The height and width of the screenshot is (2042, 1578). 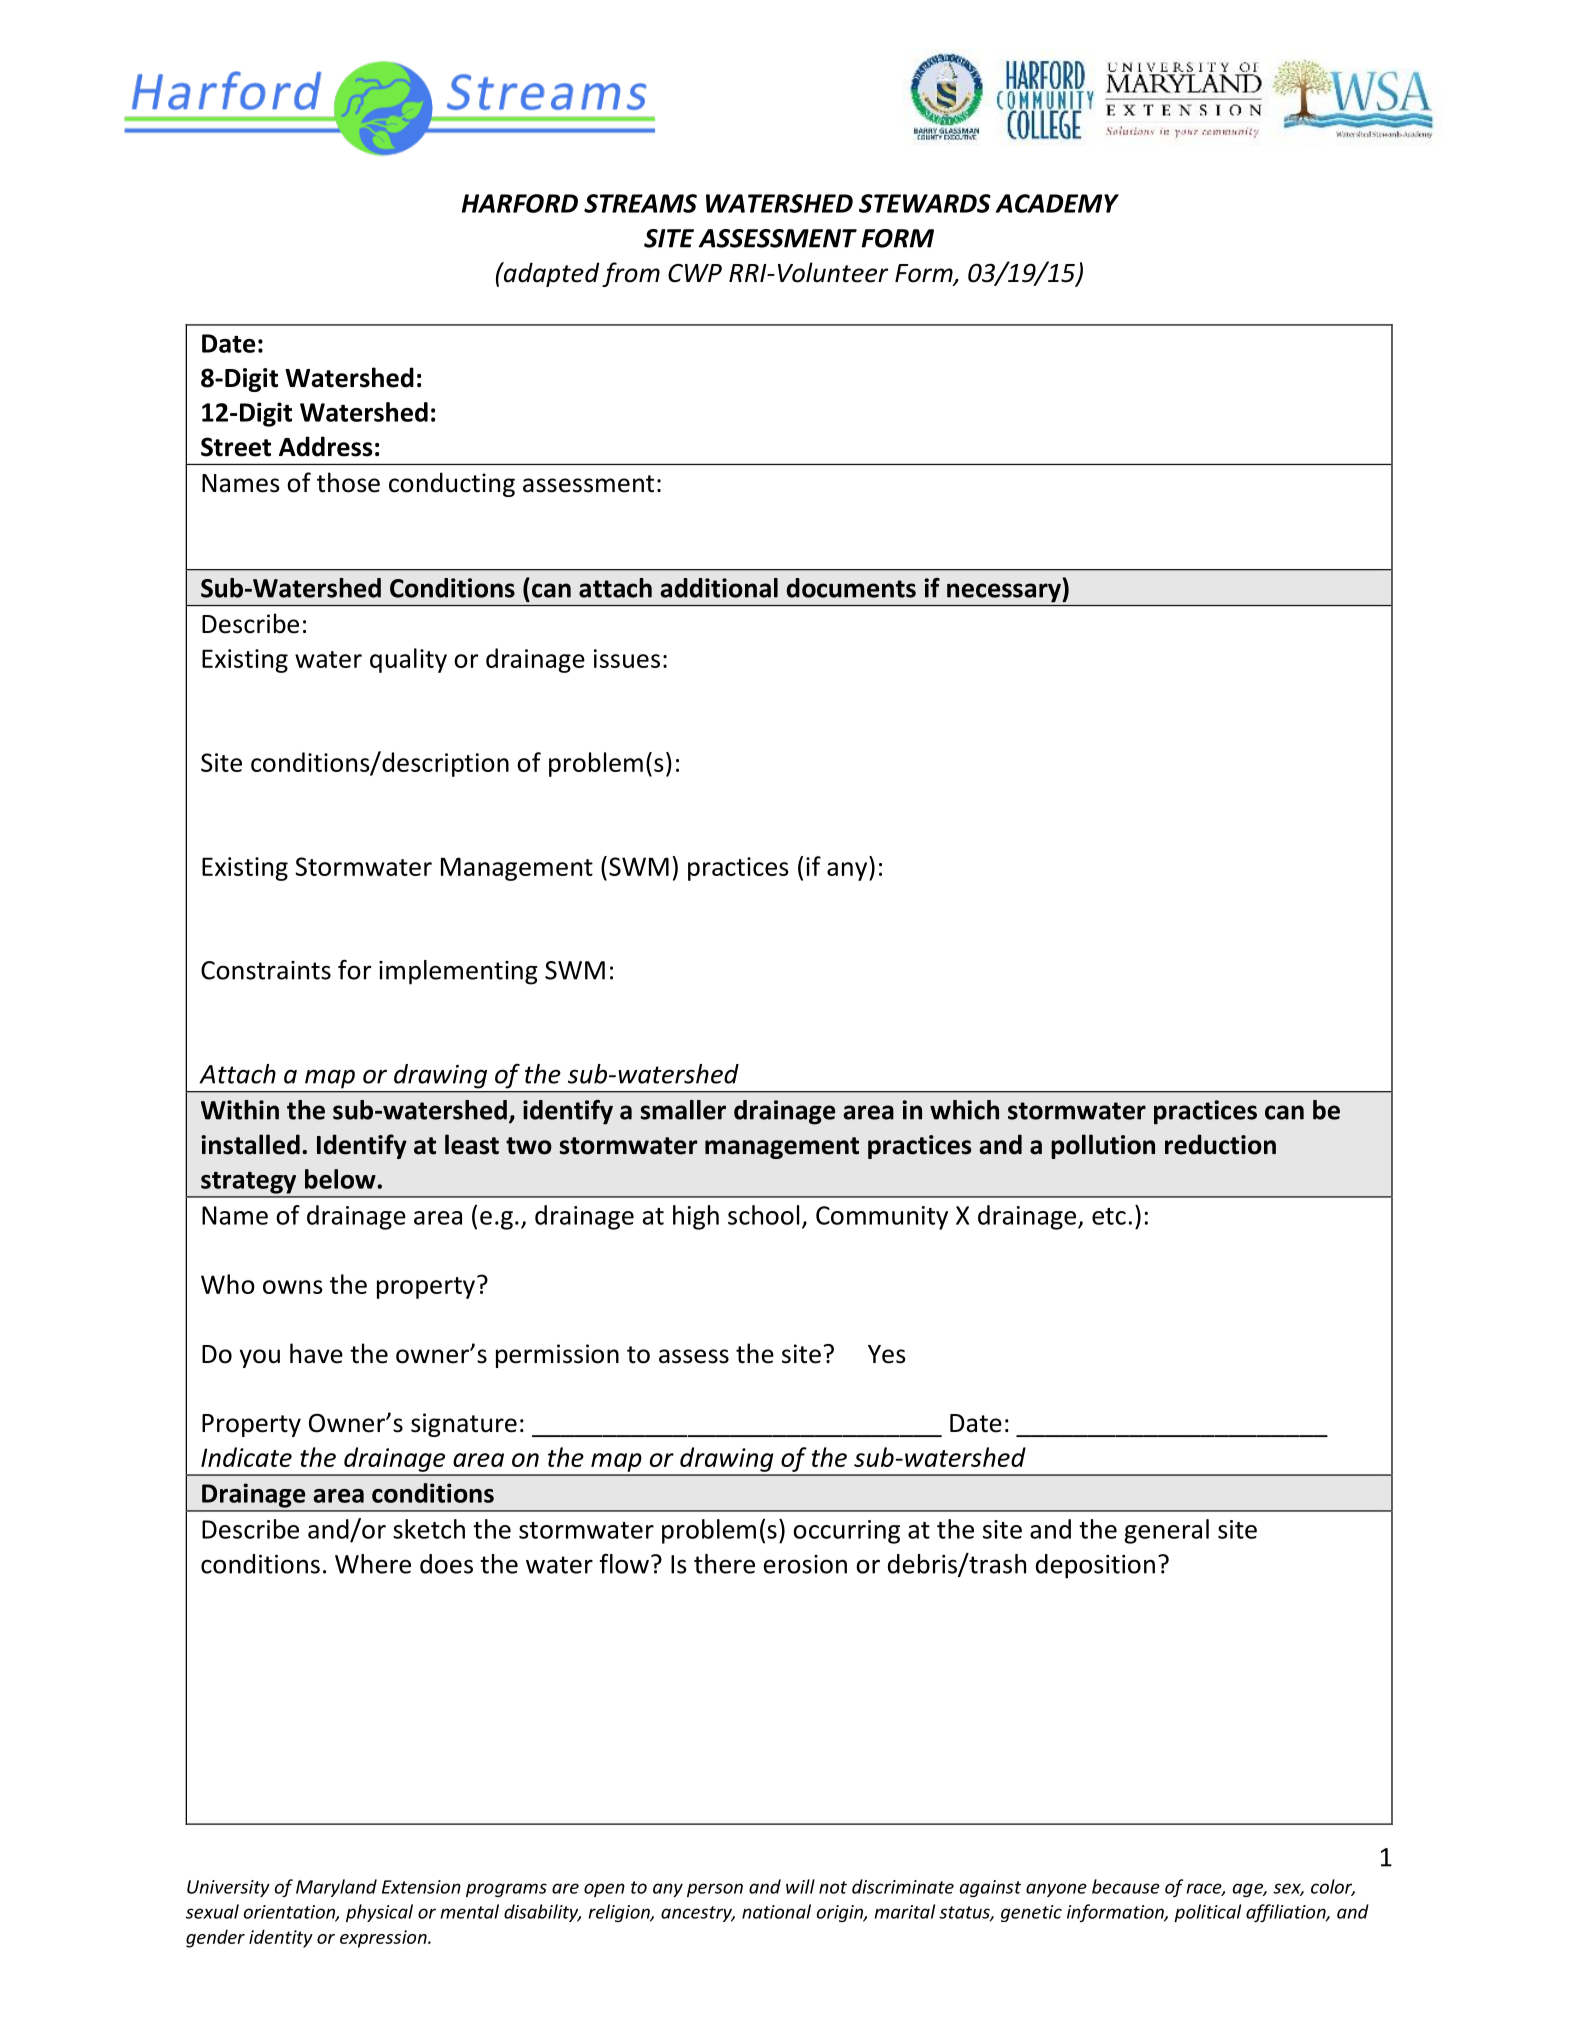 What do you see at coordinates (1005, 593) in the screenshot?
I see `necessary` at bounding box center [1005, 593].
